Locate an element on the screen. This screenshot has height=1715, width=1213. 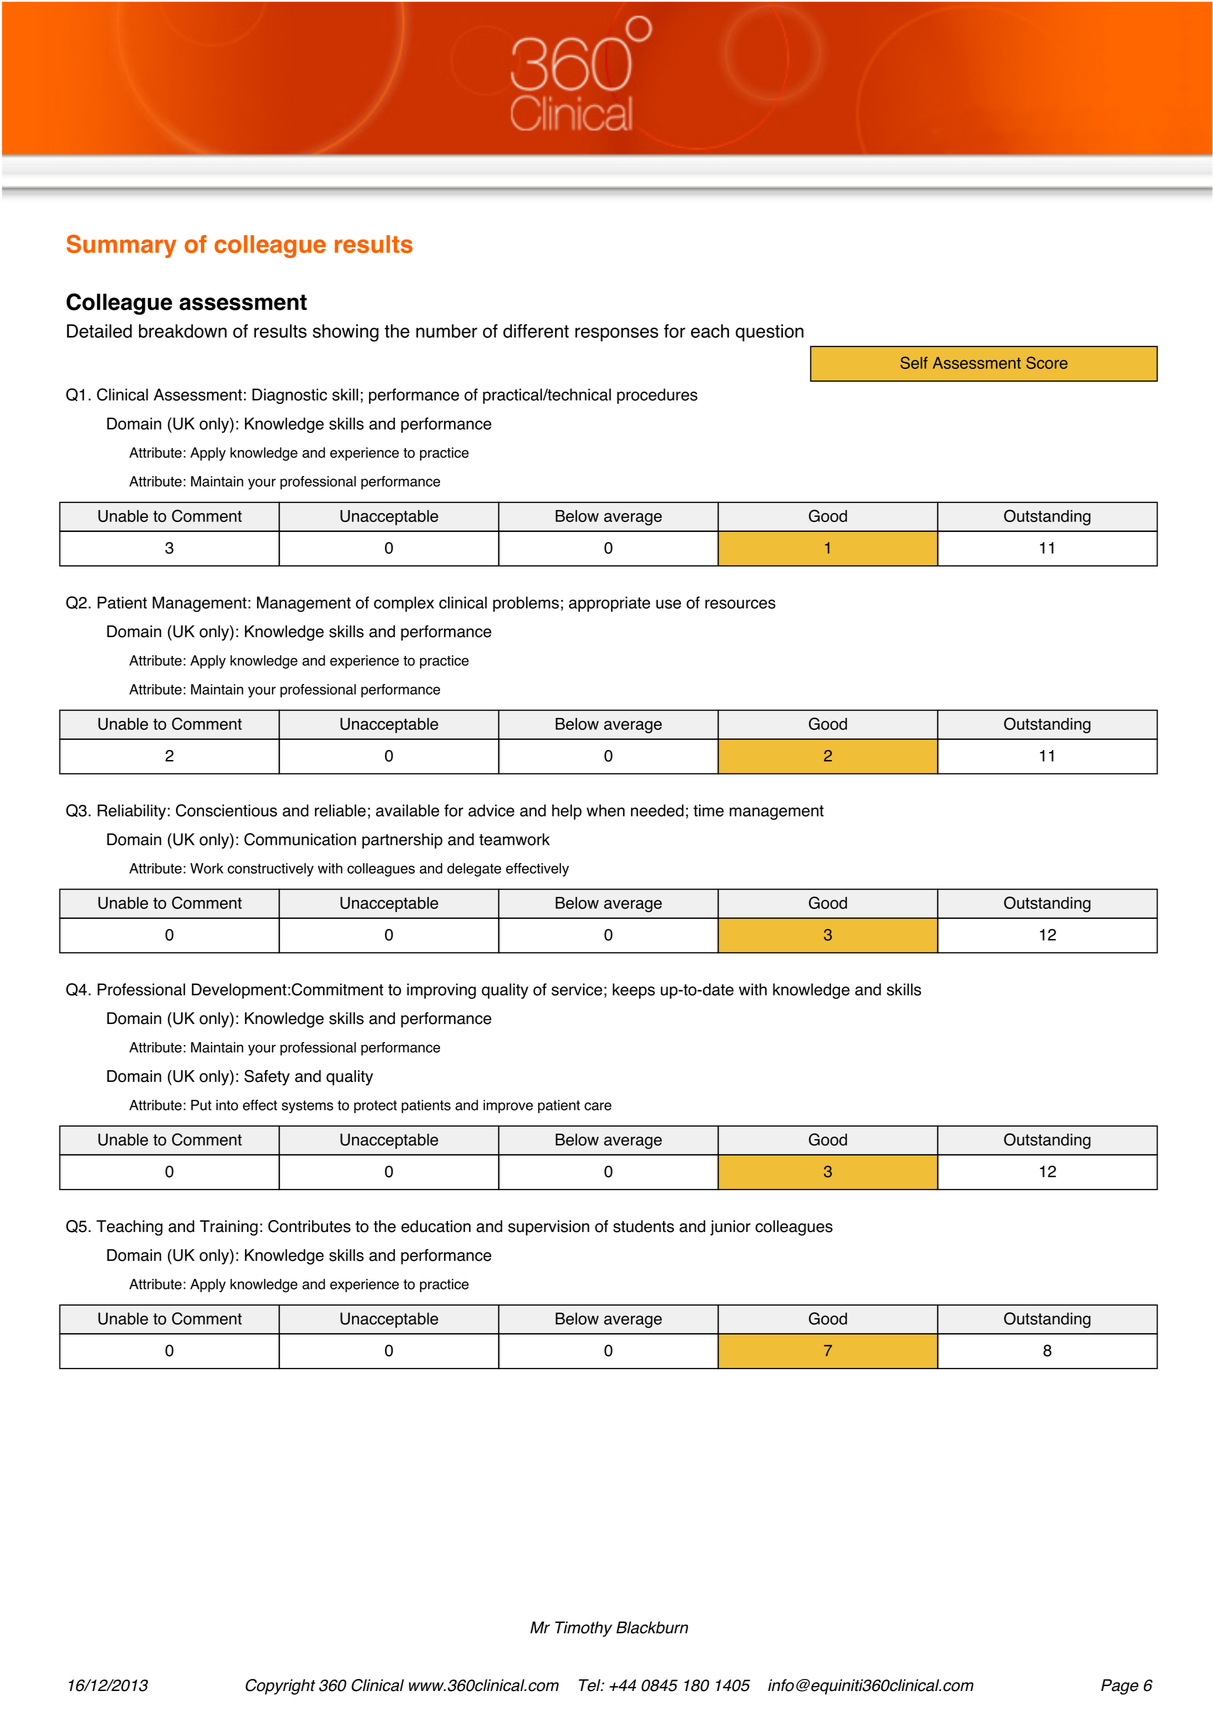
time is located at coordinates (708, 810).
